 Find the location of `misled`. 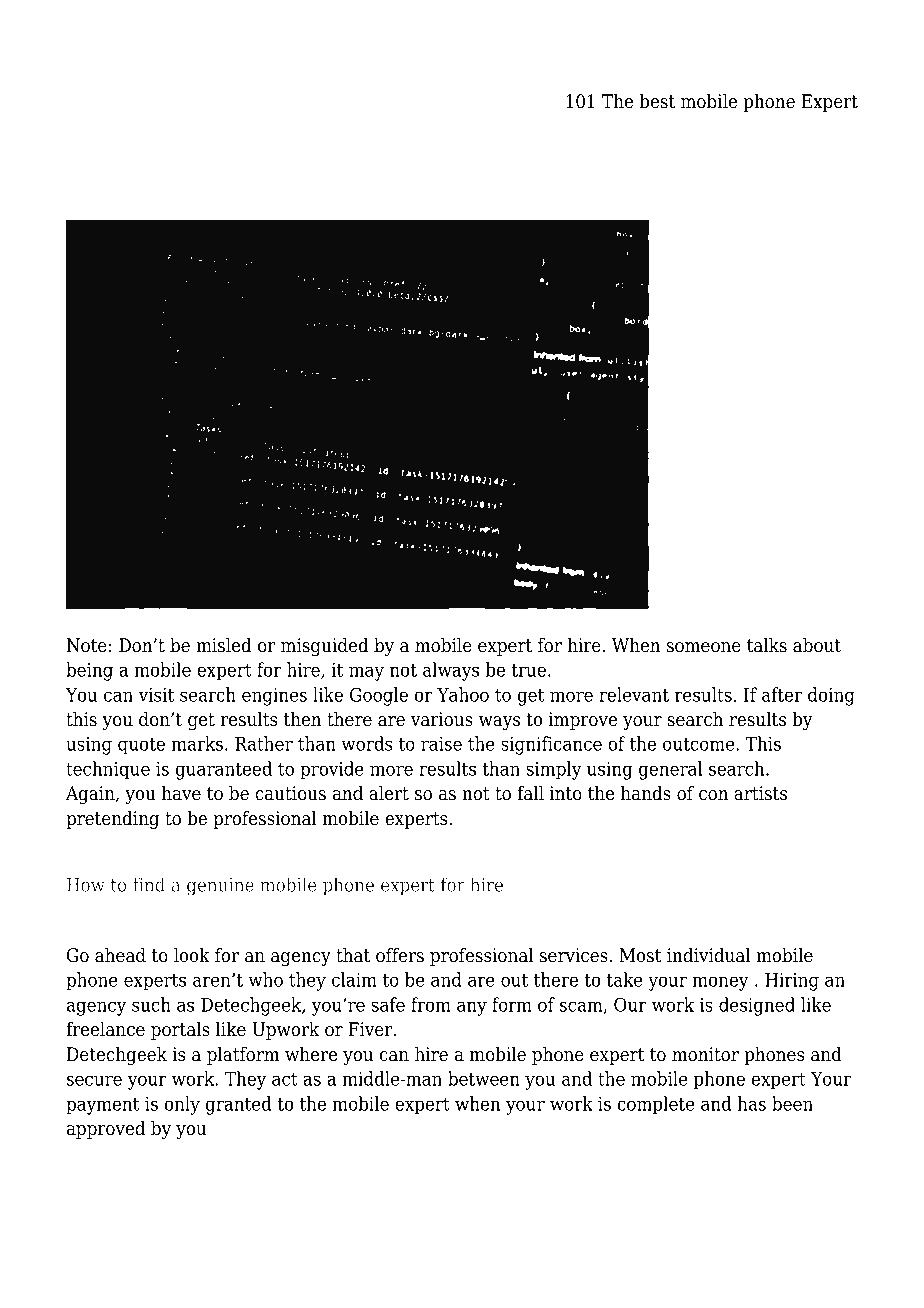

misled is located at coordinates (224, 645).
